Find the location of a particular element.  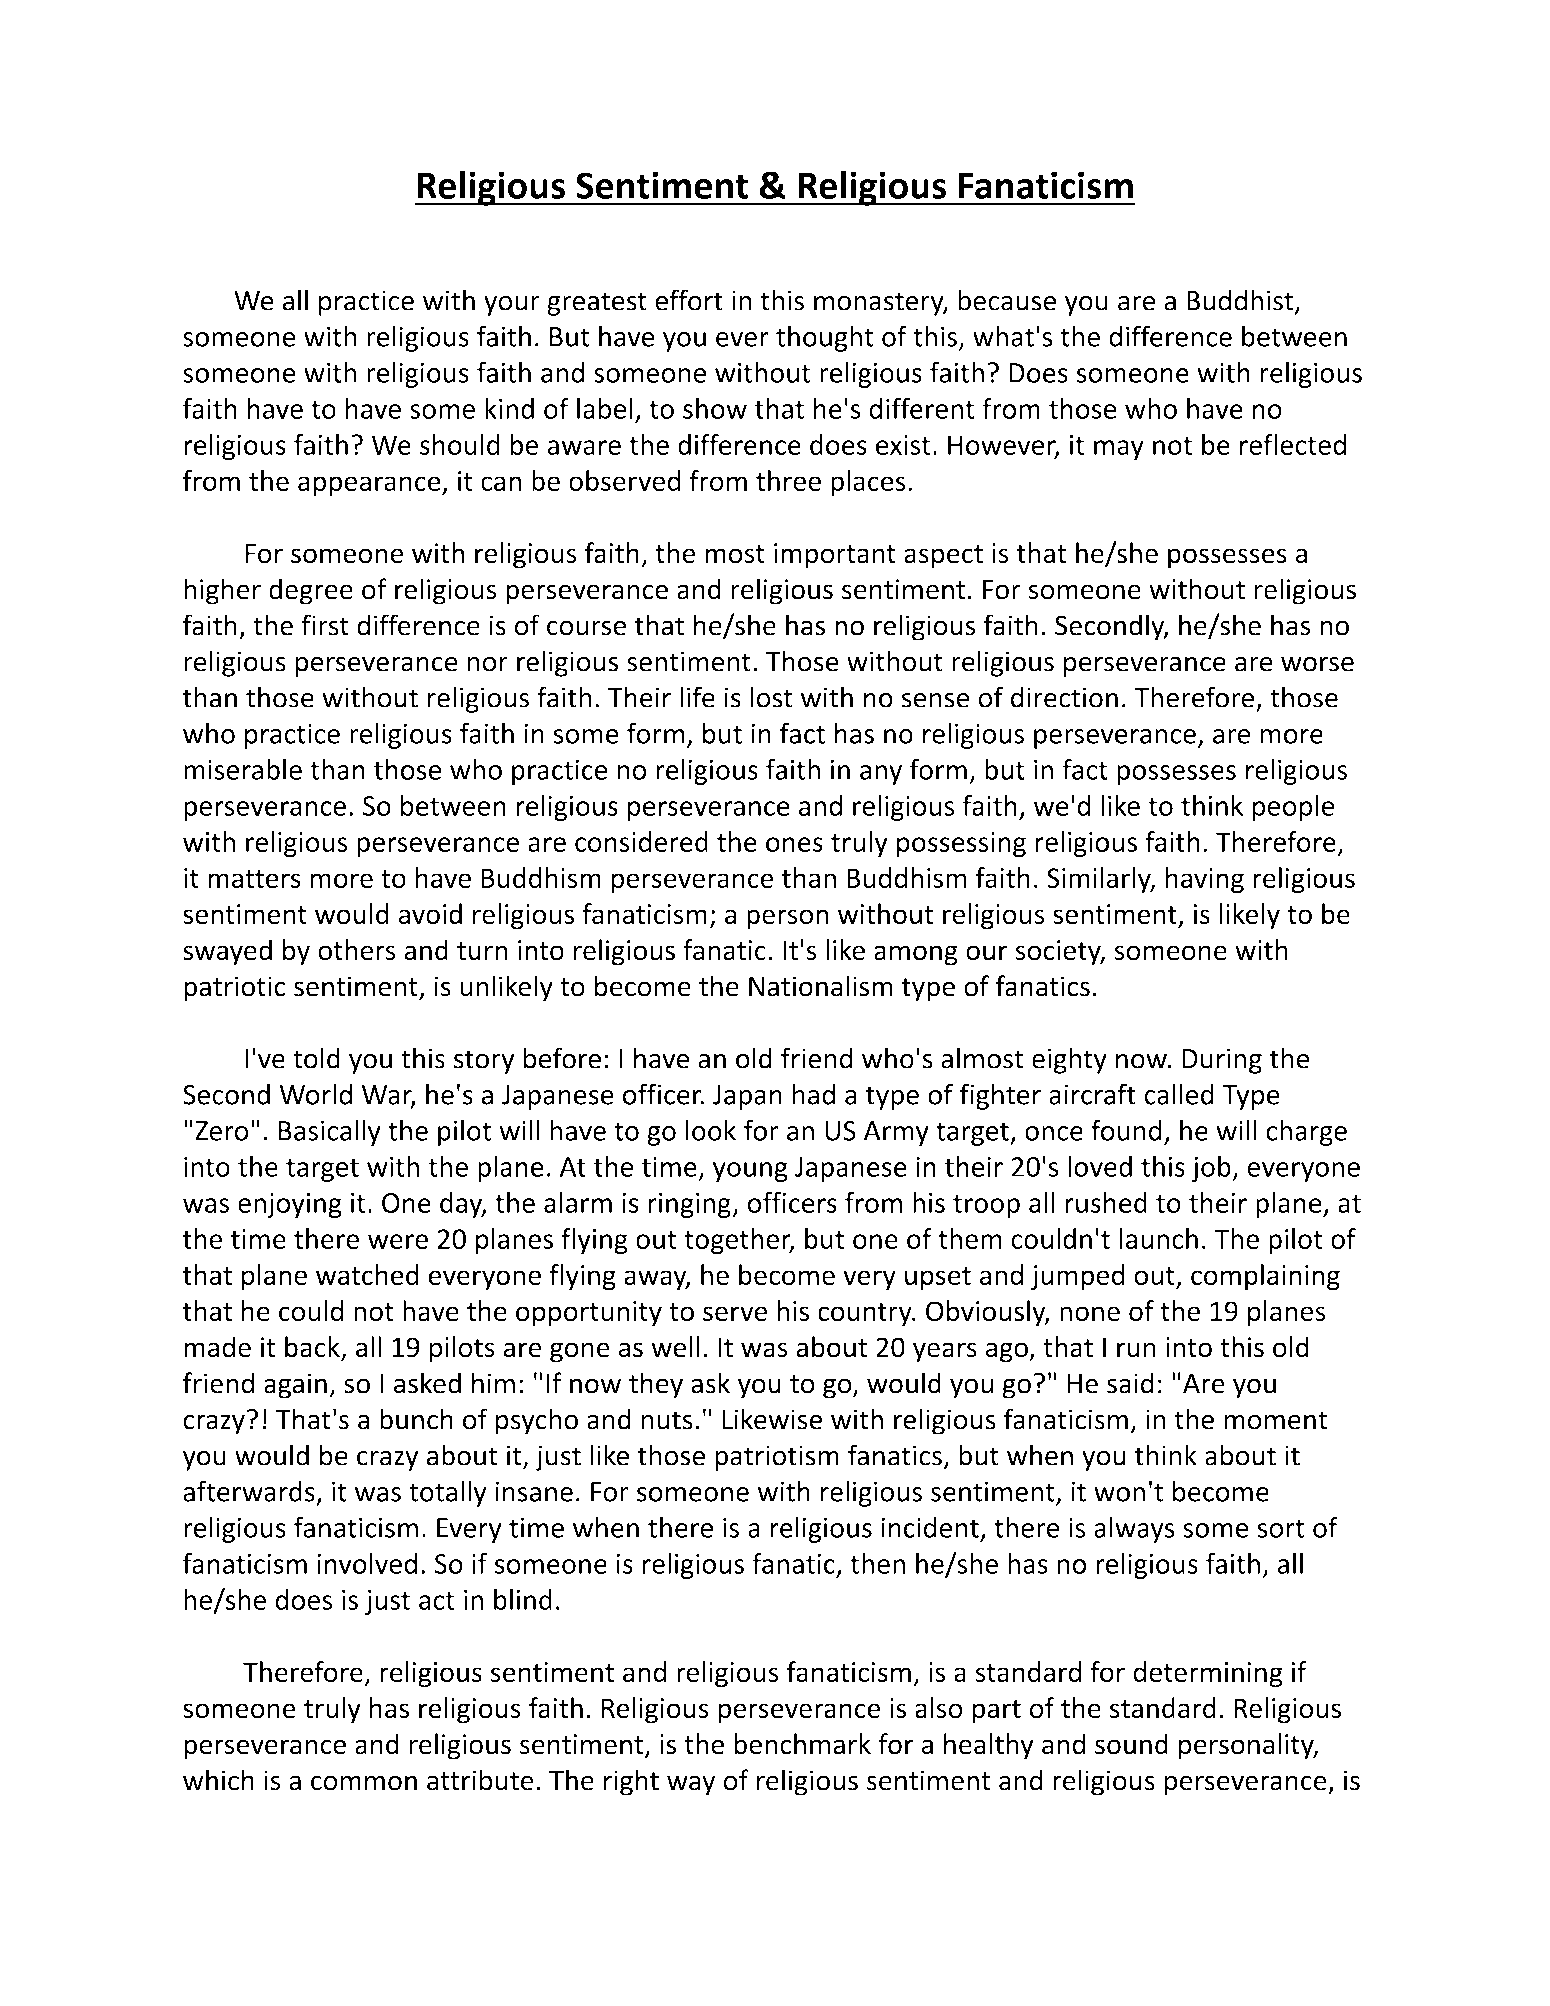

your is located at coordinates (512, 306).
